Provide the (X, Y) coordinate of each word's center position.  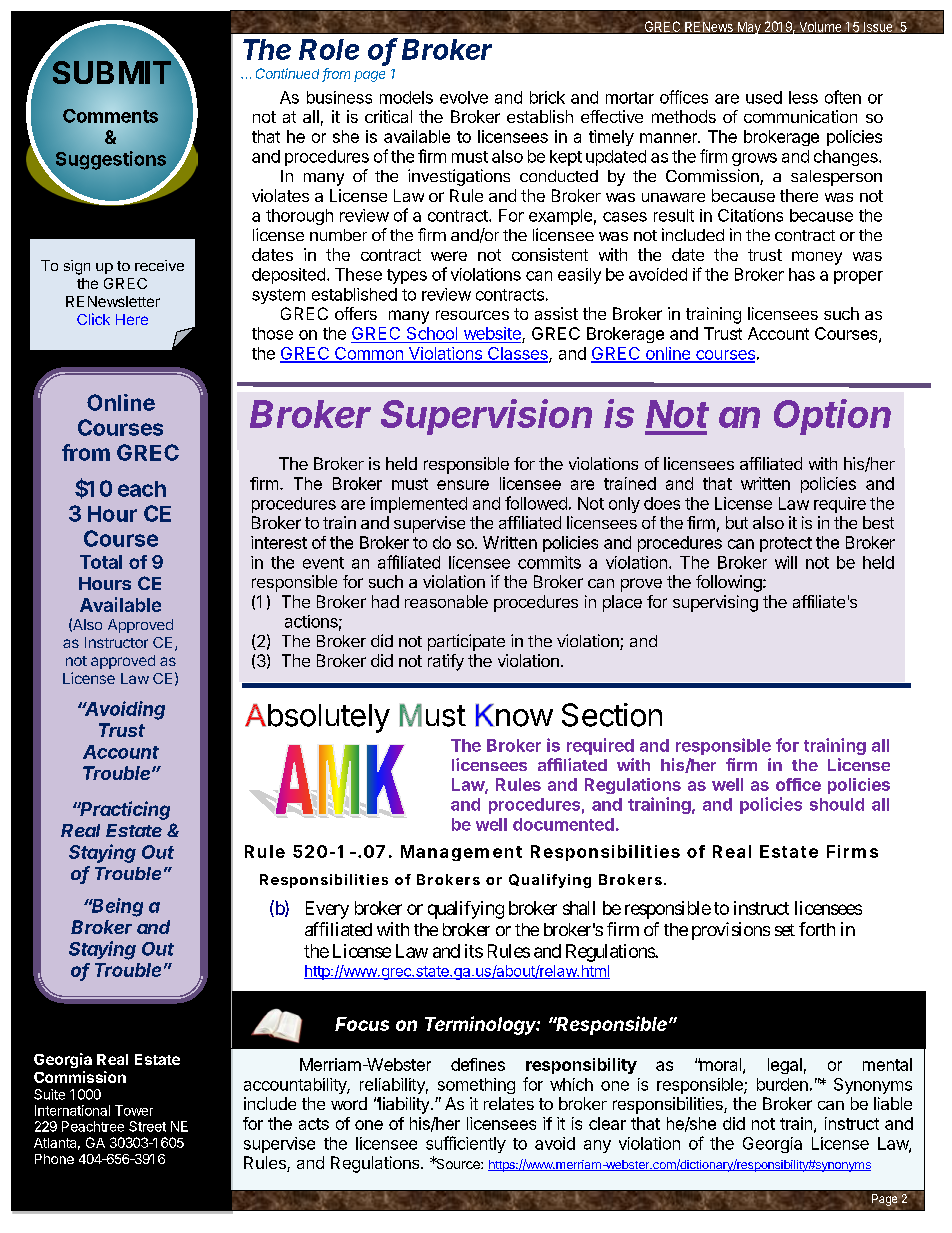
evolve (464, 97)
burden (782, 1084)
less (803, 97)
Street (147, 1126)
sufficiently (466, 1144)
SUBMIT (112, 72)
